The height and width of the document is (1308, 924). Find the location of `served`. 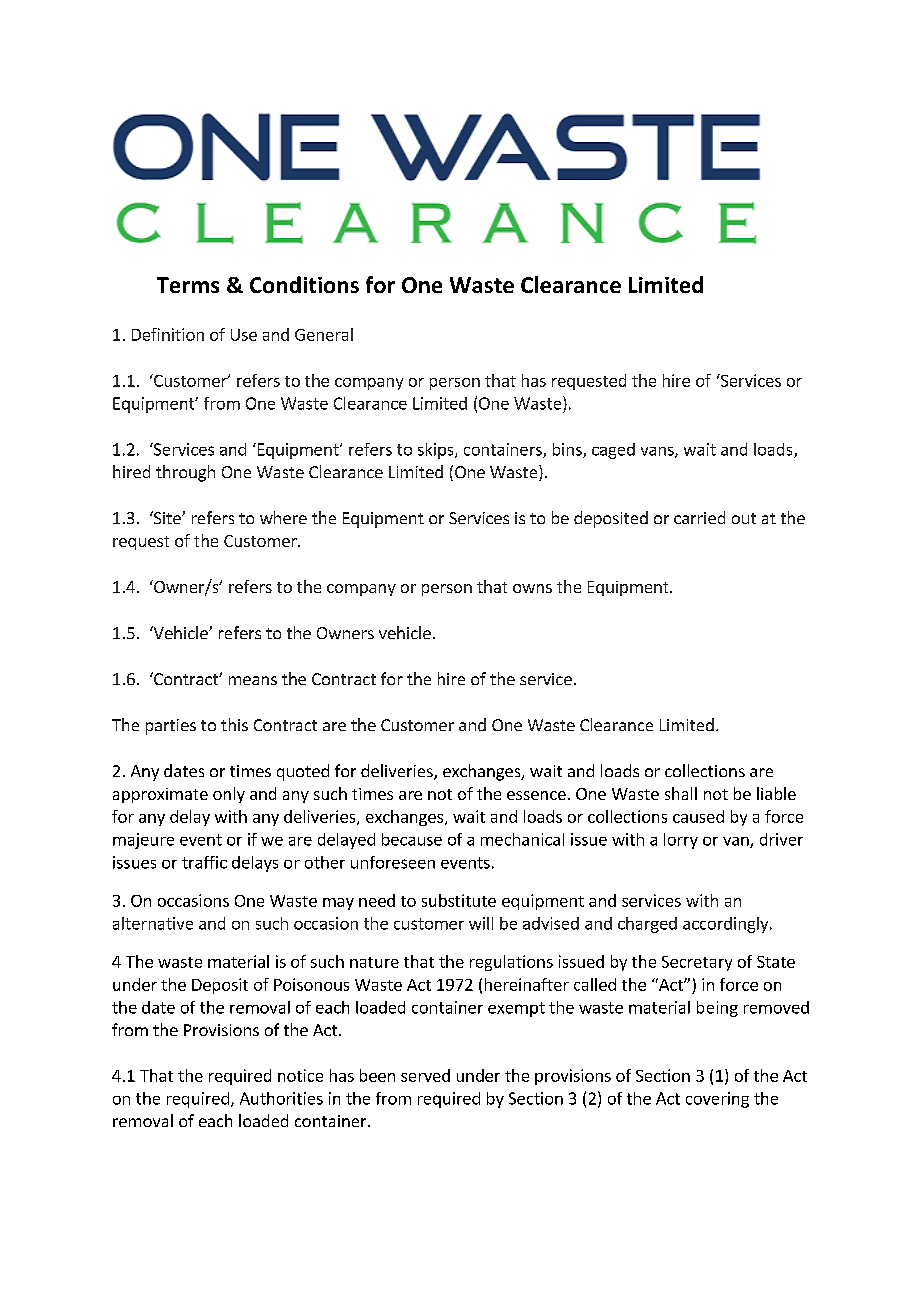

served is located at coordinates (425, 1075).
